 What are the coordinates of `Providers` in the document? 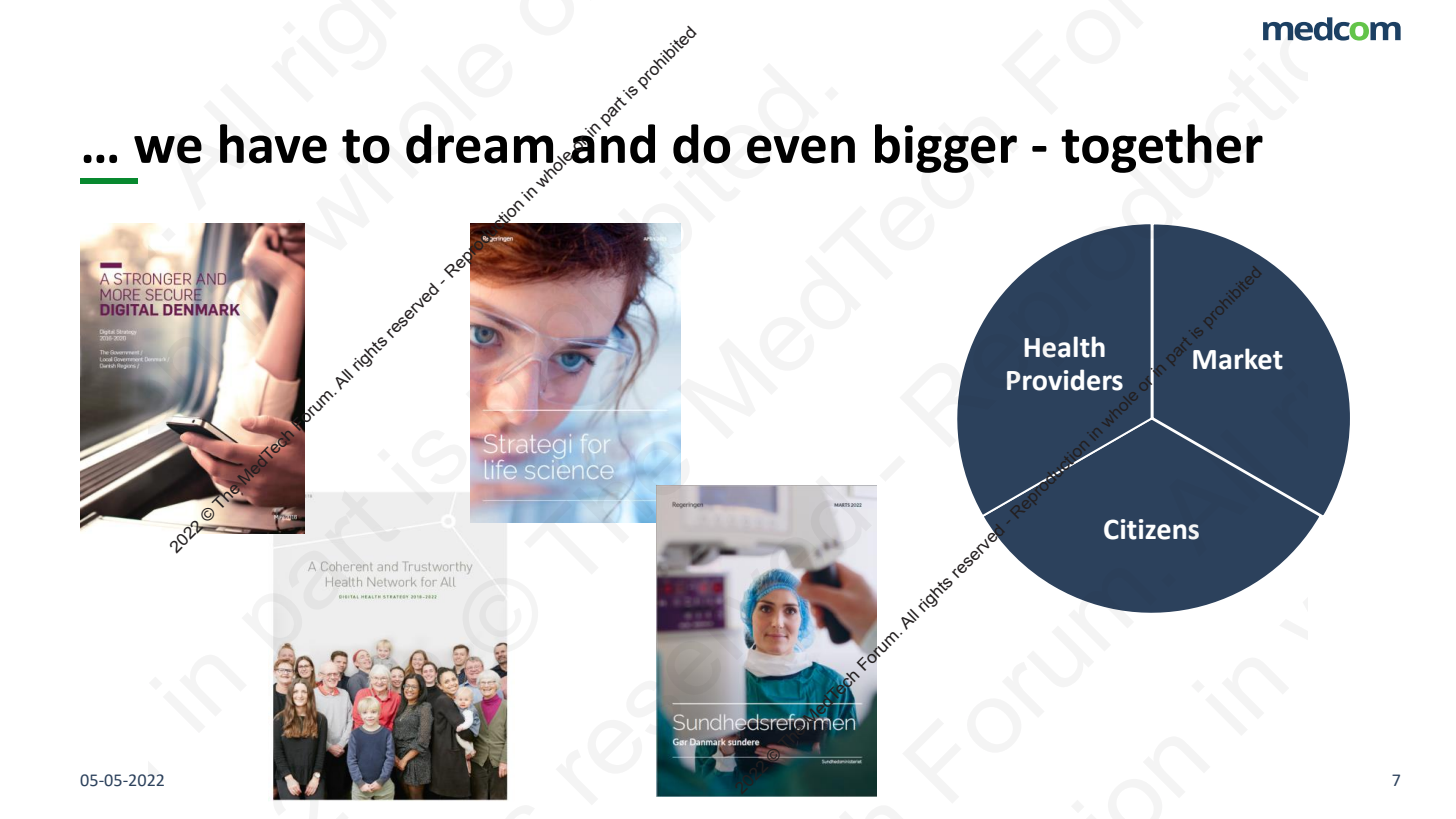 It's located at (1065, 380).
